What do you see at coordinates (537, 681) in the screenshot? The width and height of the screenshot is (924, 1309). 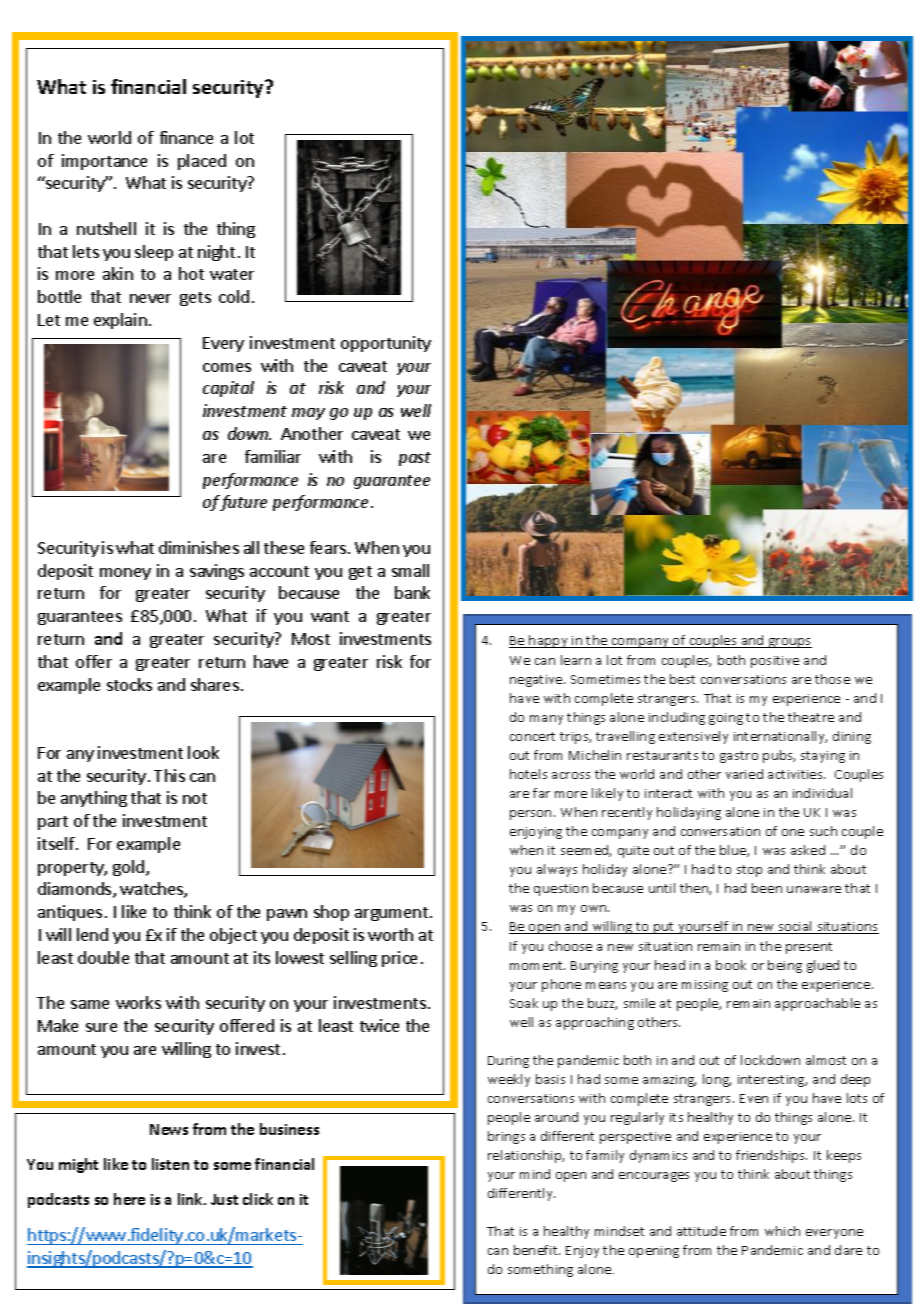 I see `negative` at bounding box center [537, 681].
